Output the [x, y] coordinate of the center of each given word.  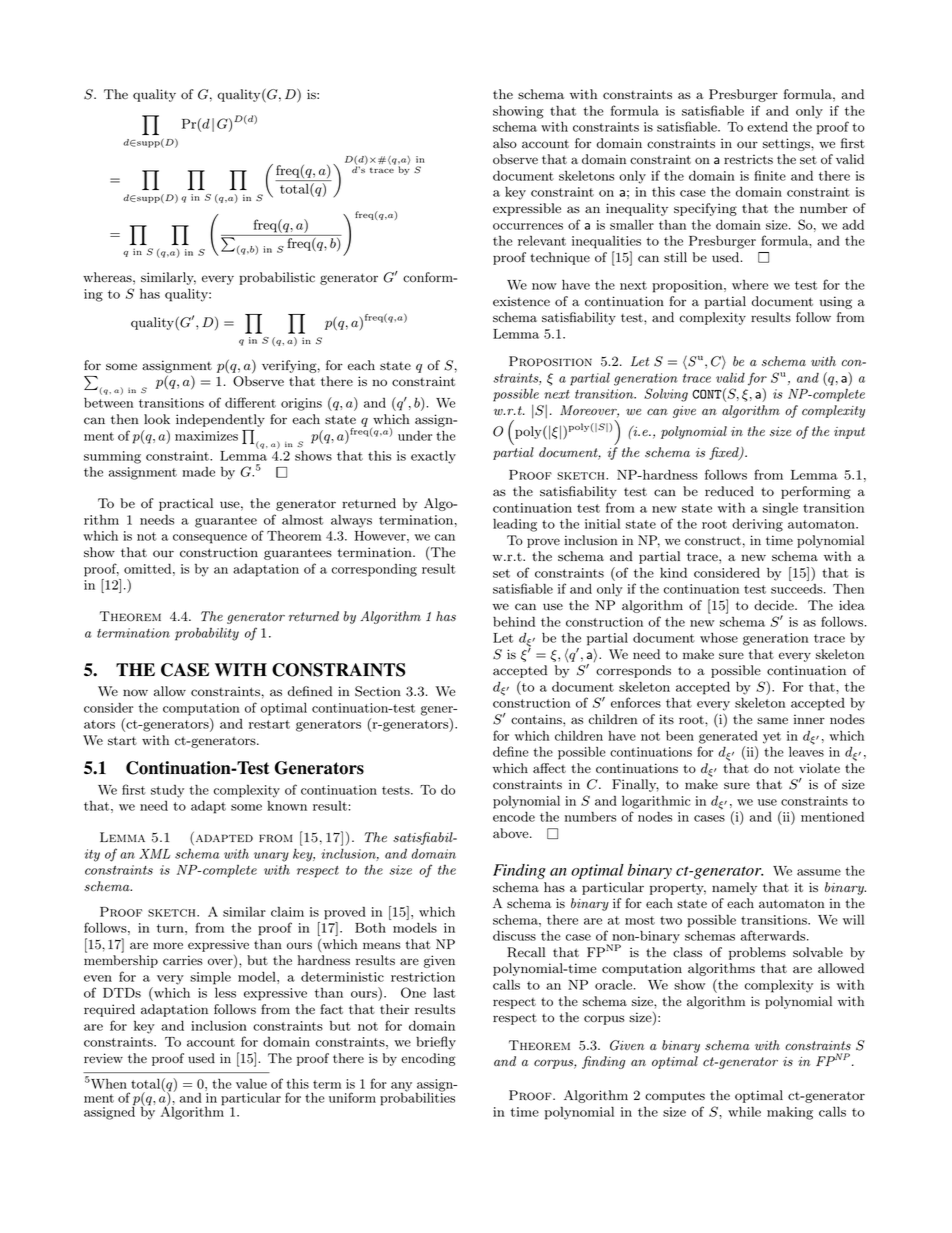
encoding [428, 1059]
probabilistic [277, 278]
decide [775, 605]
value [251, 1083]
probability [207, 634]
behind [514, 621]
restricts [748, 159]
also [505, 143]
